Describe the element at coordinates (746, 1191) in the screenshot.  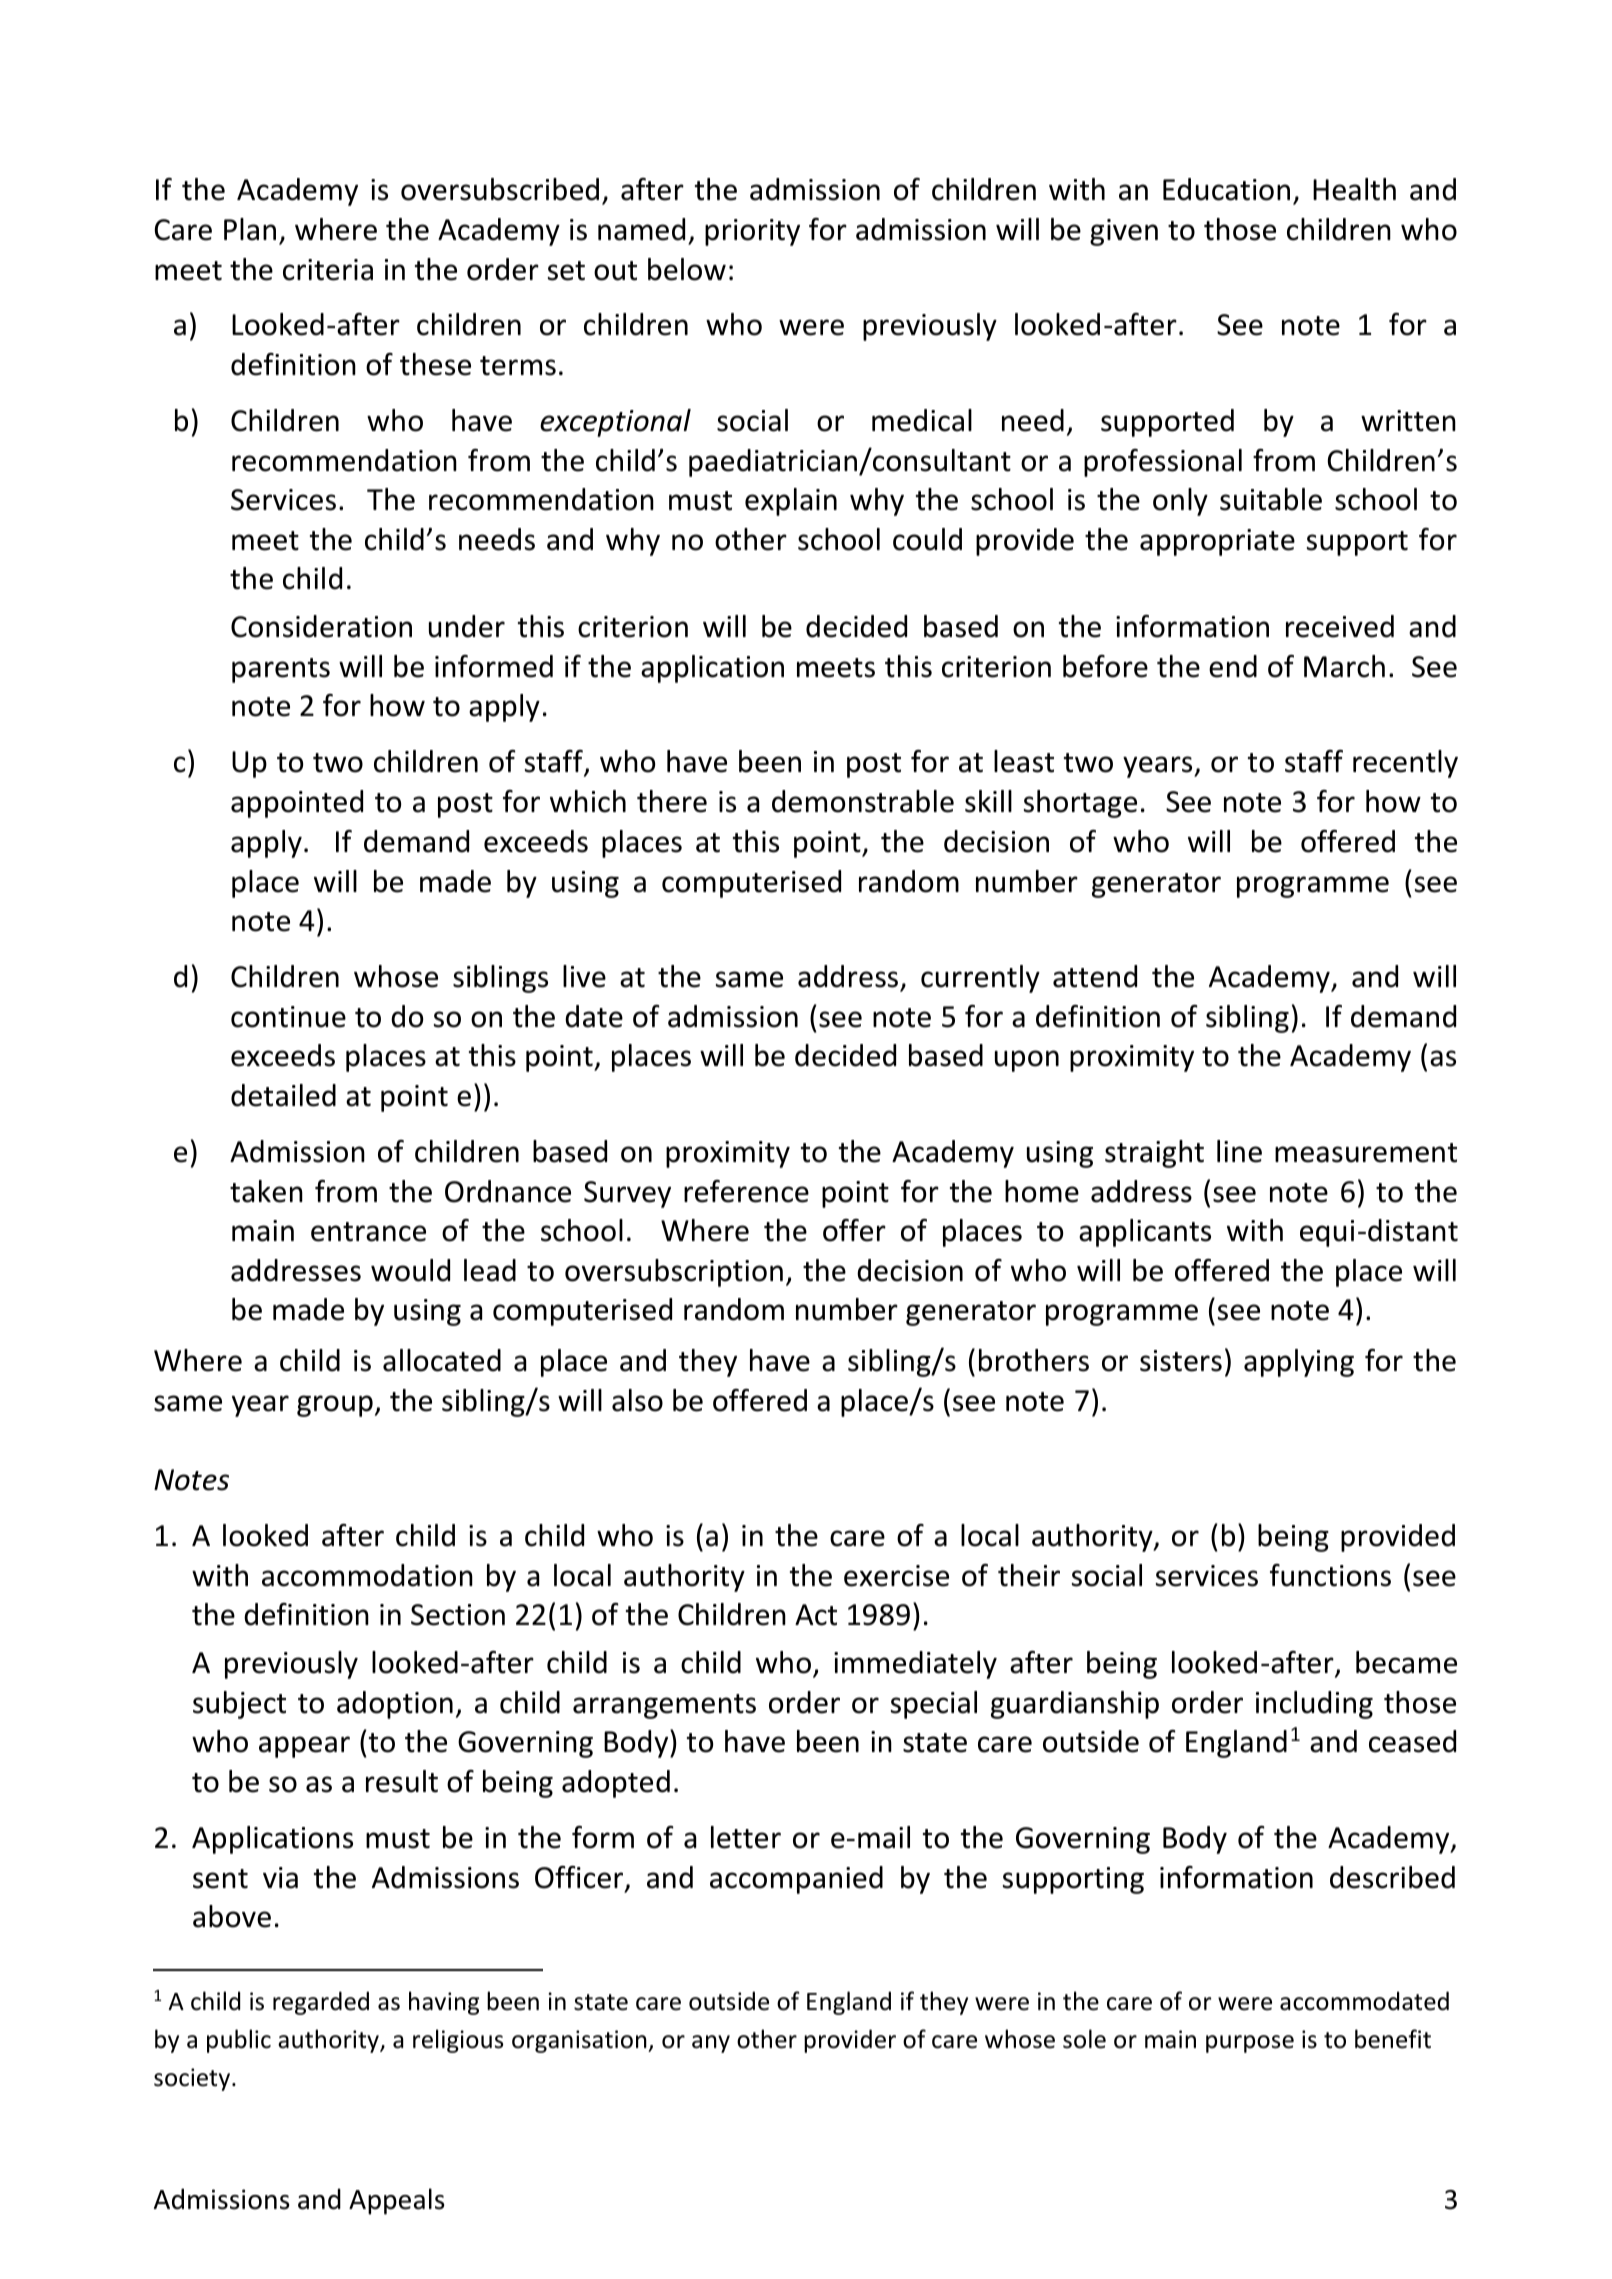
I see `reference` at that location.
